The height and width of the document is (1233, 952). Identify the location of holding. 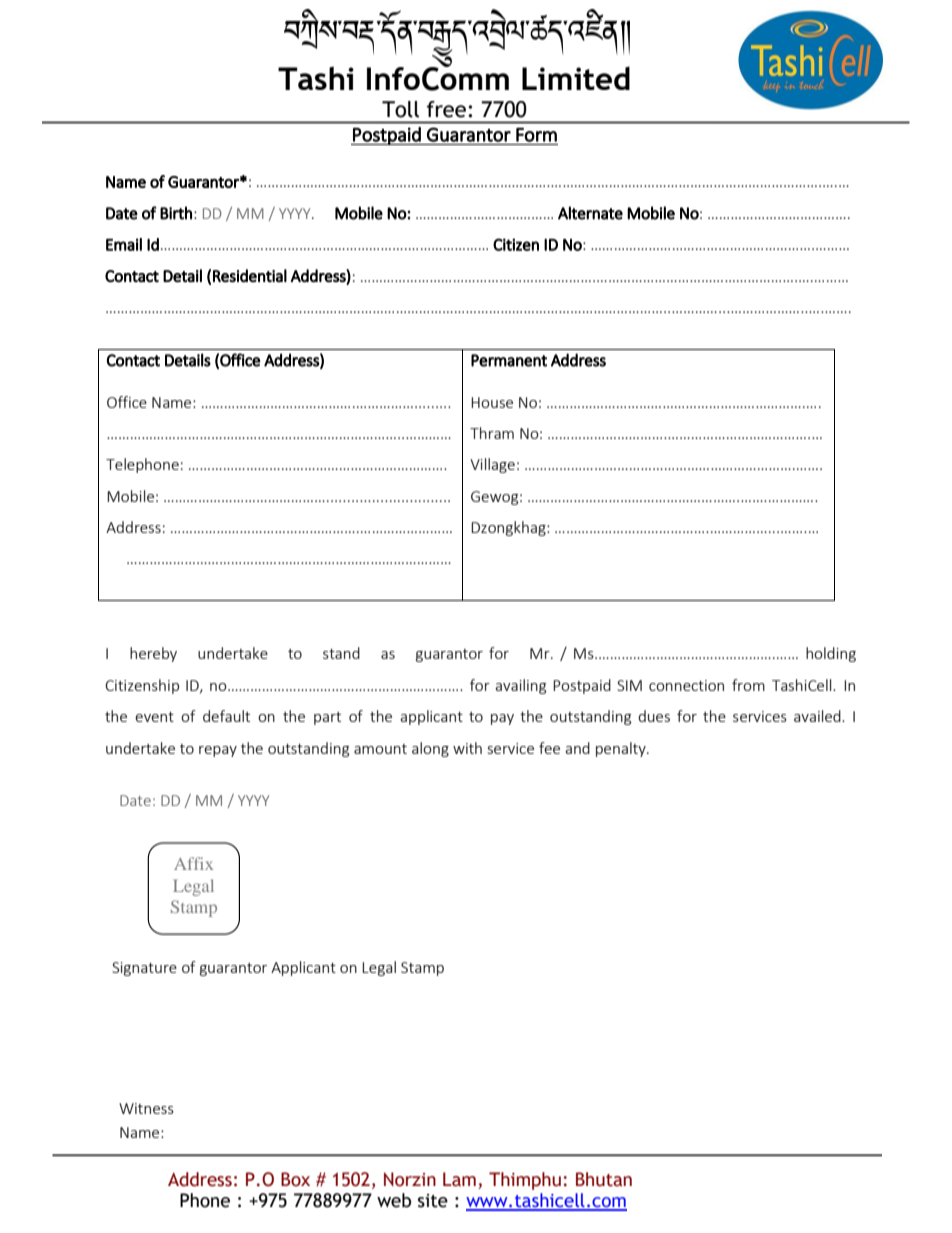
(831, 654).
